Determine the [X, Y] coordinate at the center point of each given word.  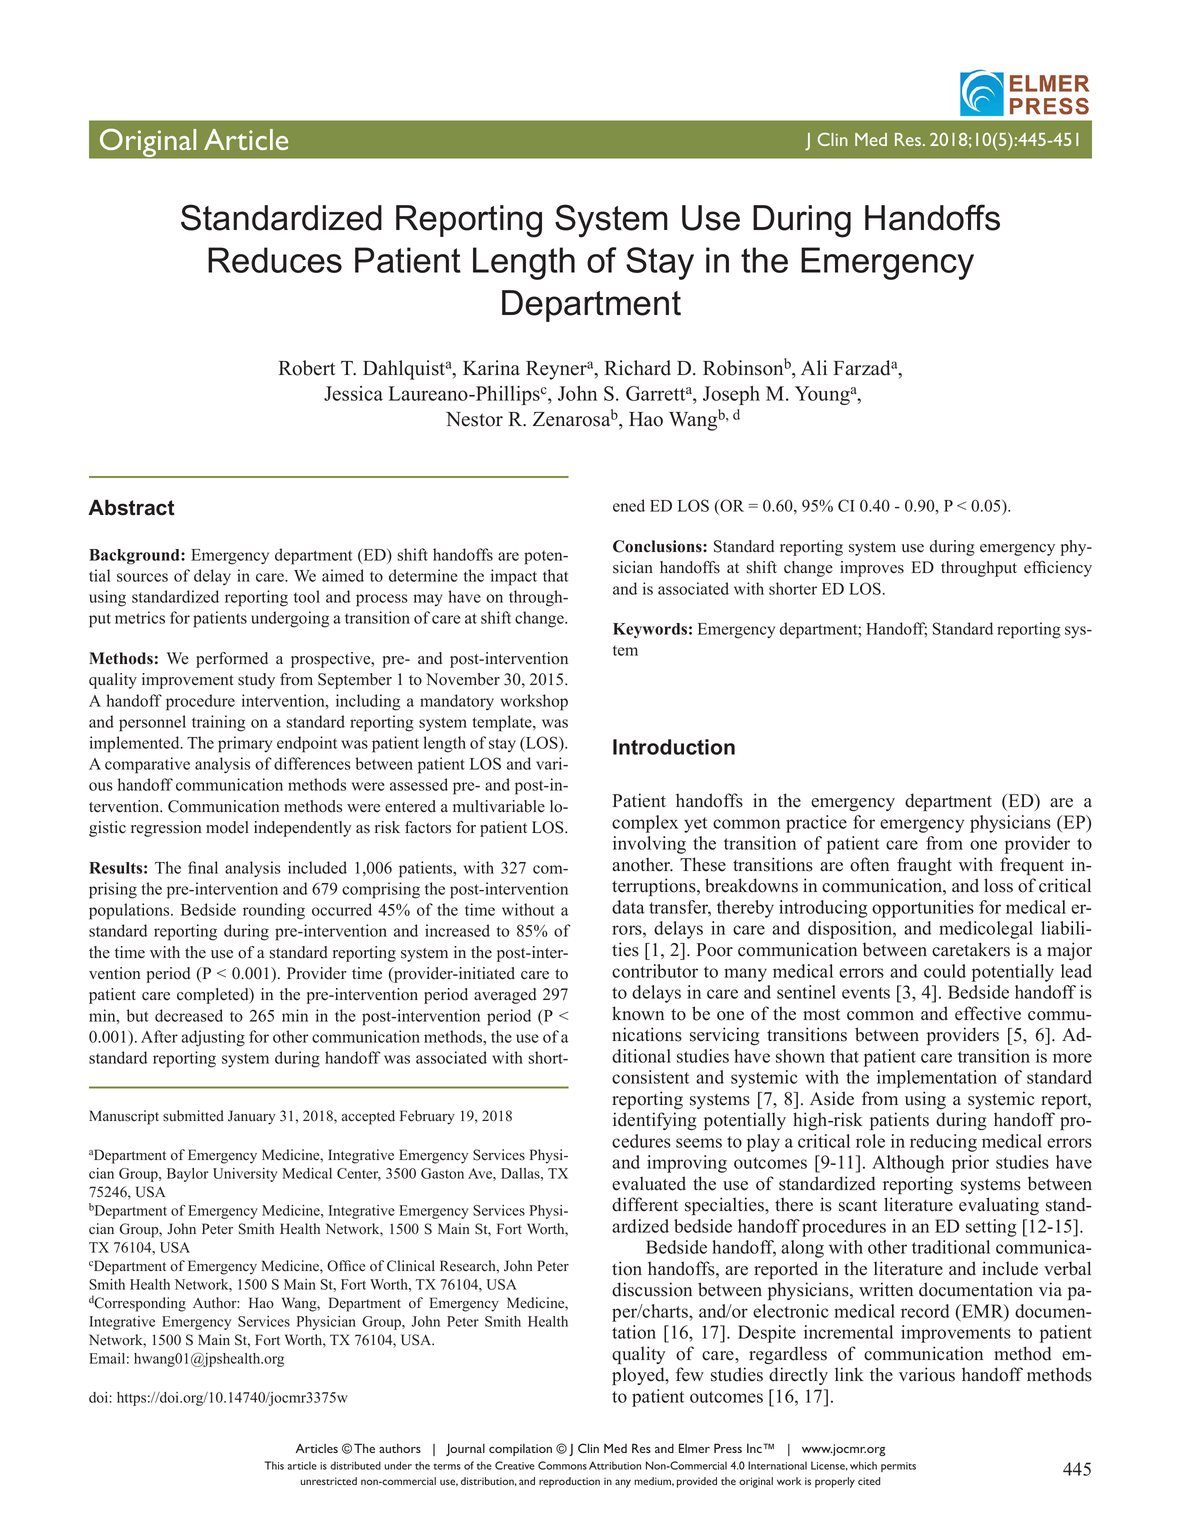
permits [898, 1467]
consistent [650, 1077]
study [256, 681]
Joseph [731, 395]
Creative [515, 1465]
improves [872, 569]
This [274, 1465]
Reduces [275, 260]
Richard [638, 368]
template [503, 723]
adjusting [213, 1038]
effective [988, 1013]
